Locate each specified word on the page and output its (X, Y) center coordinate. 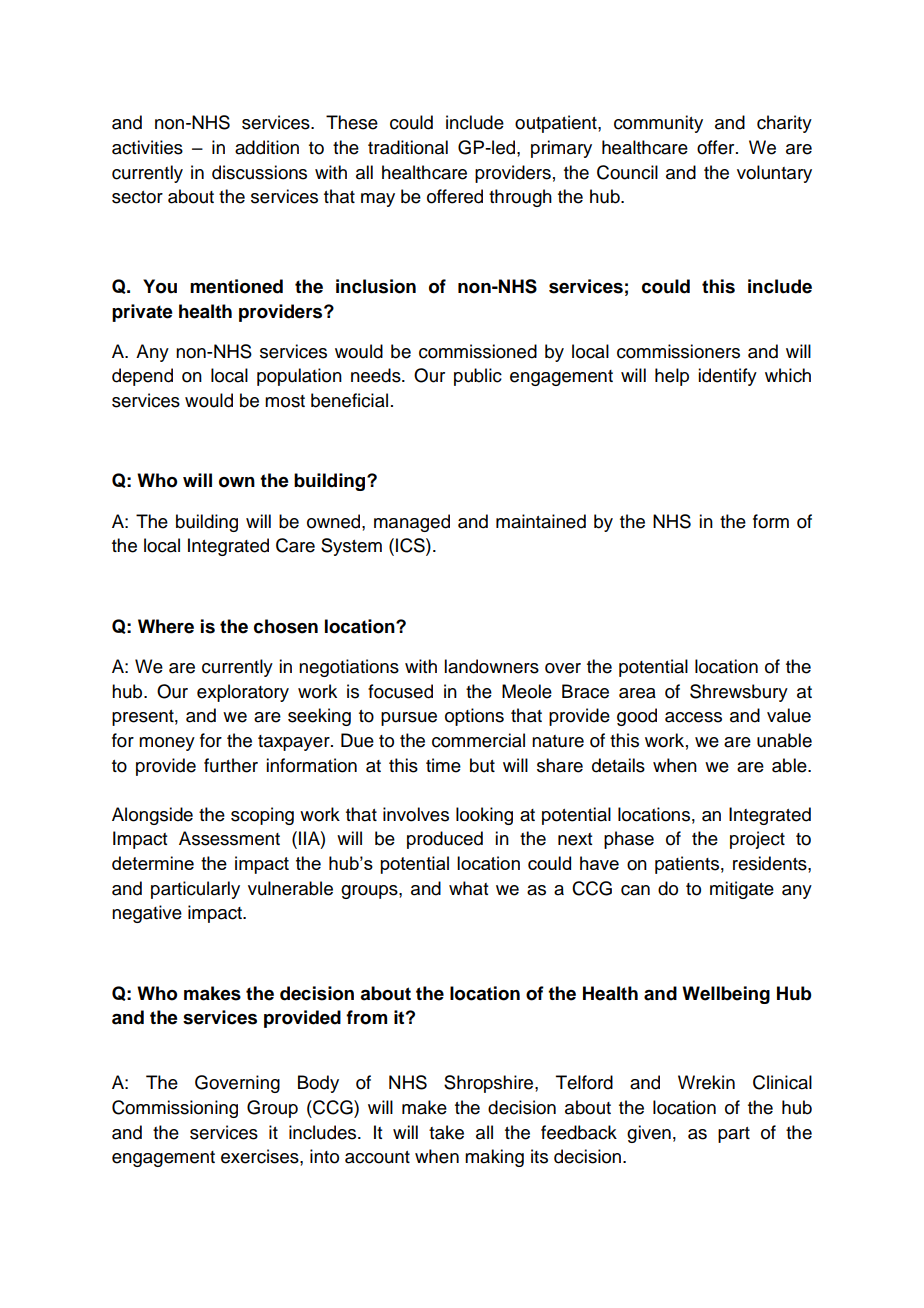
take (446, 1132)
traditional (408, 147)
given (649, 1134)
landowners (491, 666)
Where (166, 626)
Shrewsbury (739, 693)
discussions (259, 172)
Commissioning (175, 1109)
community (658, 124)
